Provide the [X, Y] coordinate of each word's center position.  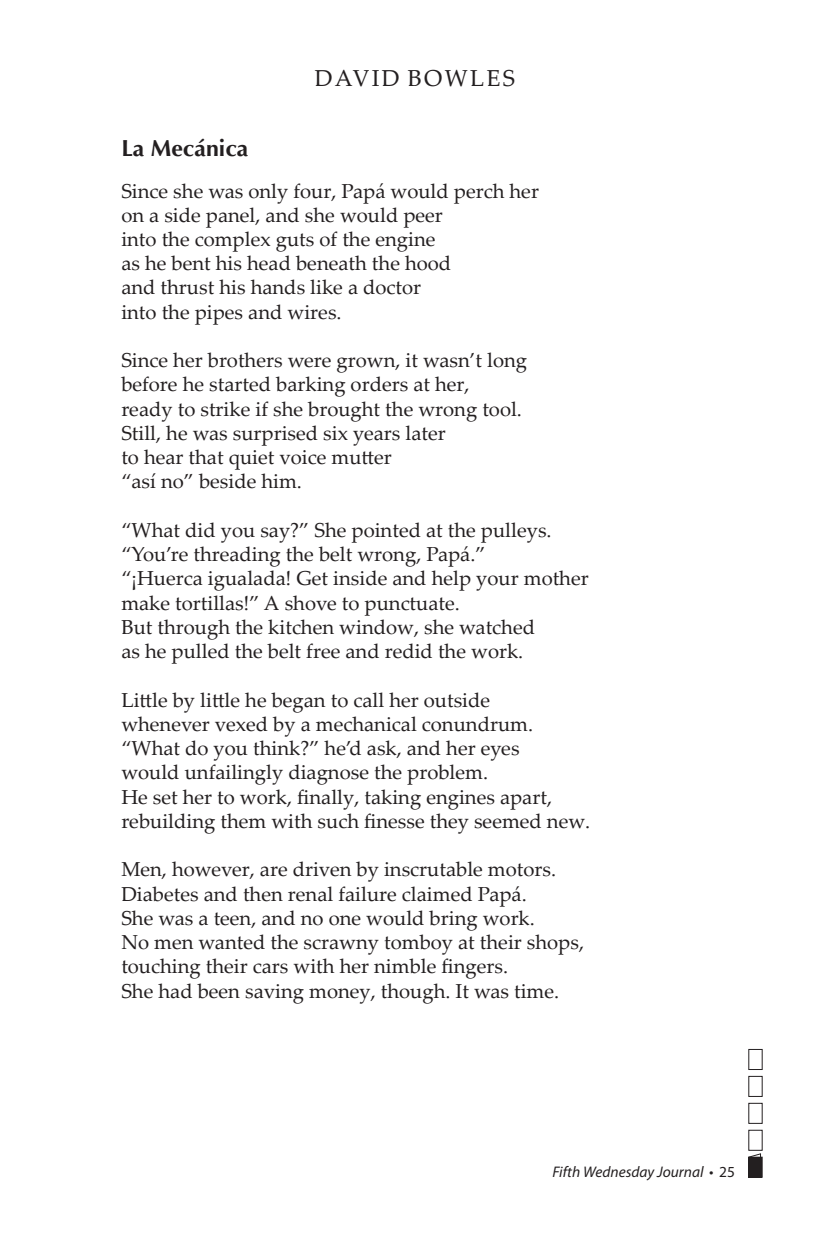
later [426, 433]
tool [501, 409]
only [268, 193]
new [567, 823]
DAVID [357, 78]
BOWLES [461, 78]
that [206, 457]
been [218, 991]
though [414, 993]
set [165, 798]
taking [393, 799]
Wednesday [619, 1173]
